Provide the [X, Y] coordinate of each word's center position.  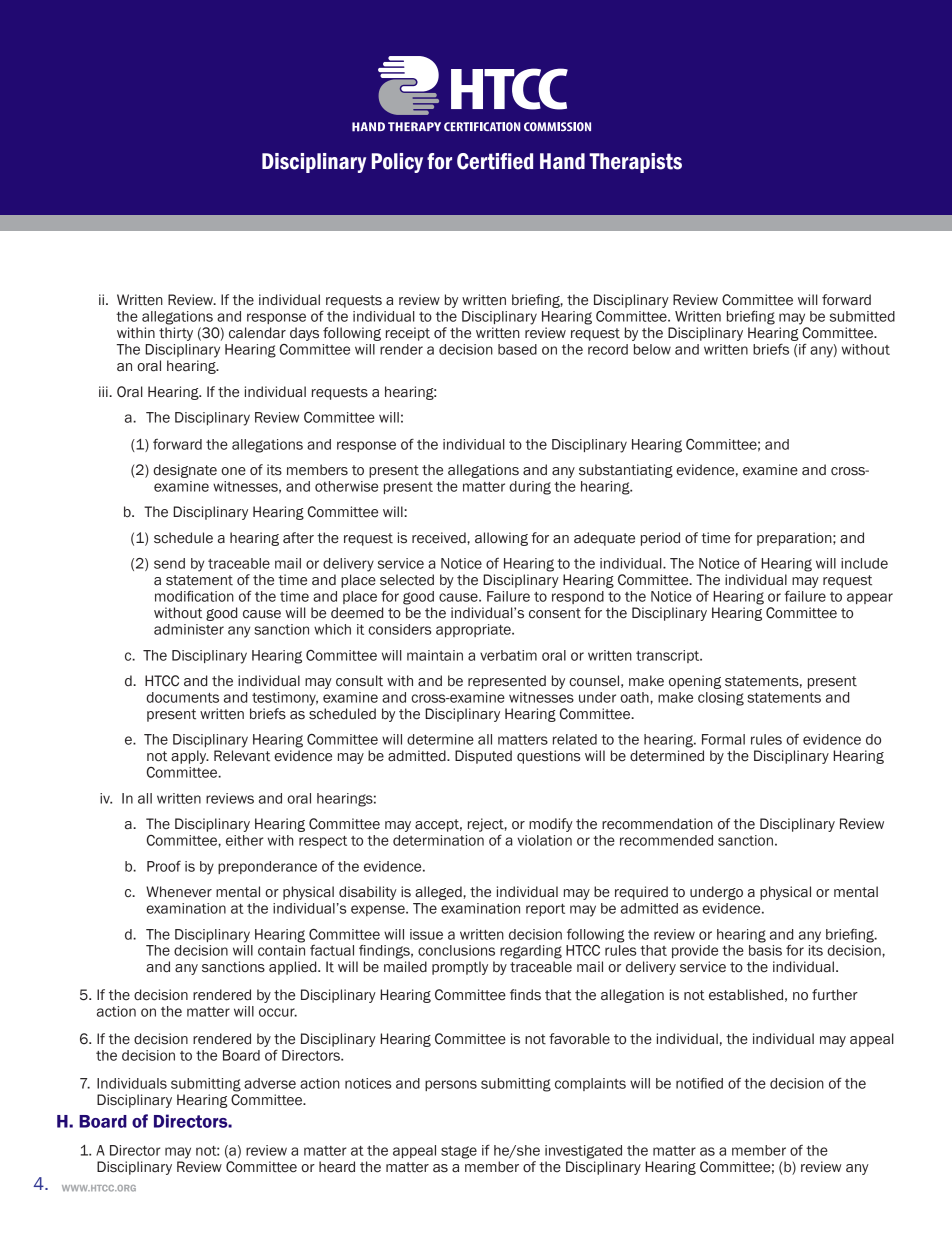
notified [699, 1083]
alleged [439, 893]
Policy [397, 163]
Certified [495, 161]
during [530, 488]
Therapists [635, 163]
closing [721, 699]
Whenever [179, 892]
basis [765, 950]
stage [459, 1152]
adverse [270, 1083]
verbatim [508, 655]
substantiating [626, 471]
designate [185, 471]
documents [182, 697]
